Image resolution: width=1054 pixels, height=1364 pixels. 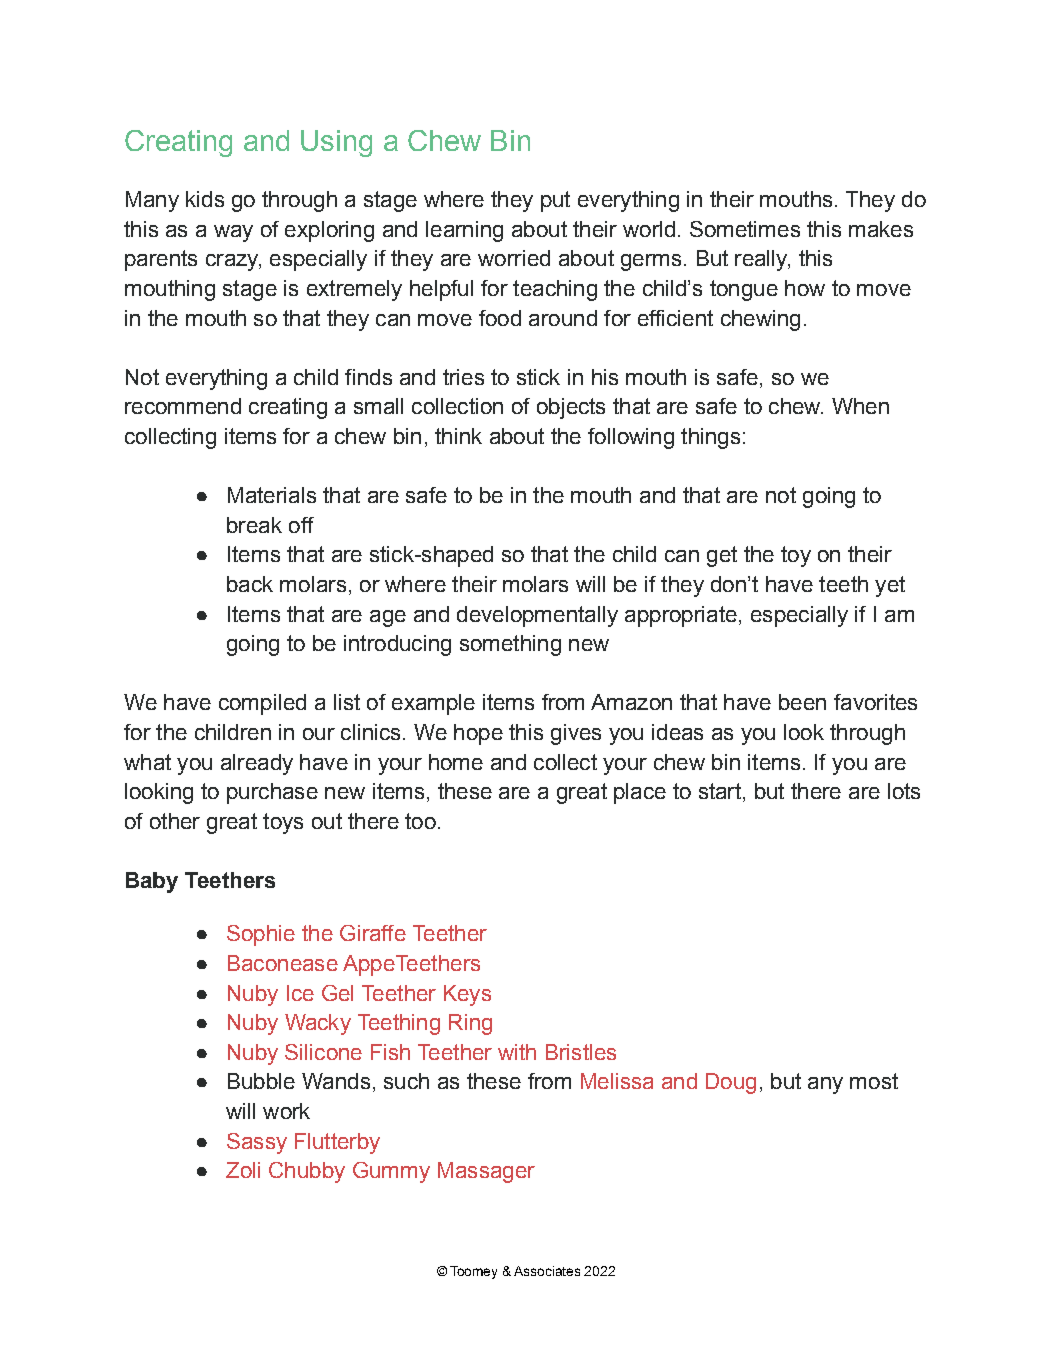 What do you see at coordinates (272, 793) in the document?
I see `purchase` at bounding box center [272, 793].
